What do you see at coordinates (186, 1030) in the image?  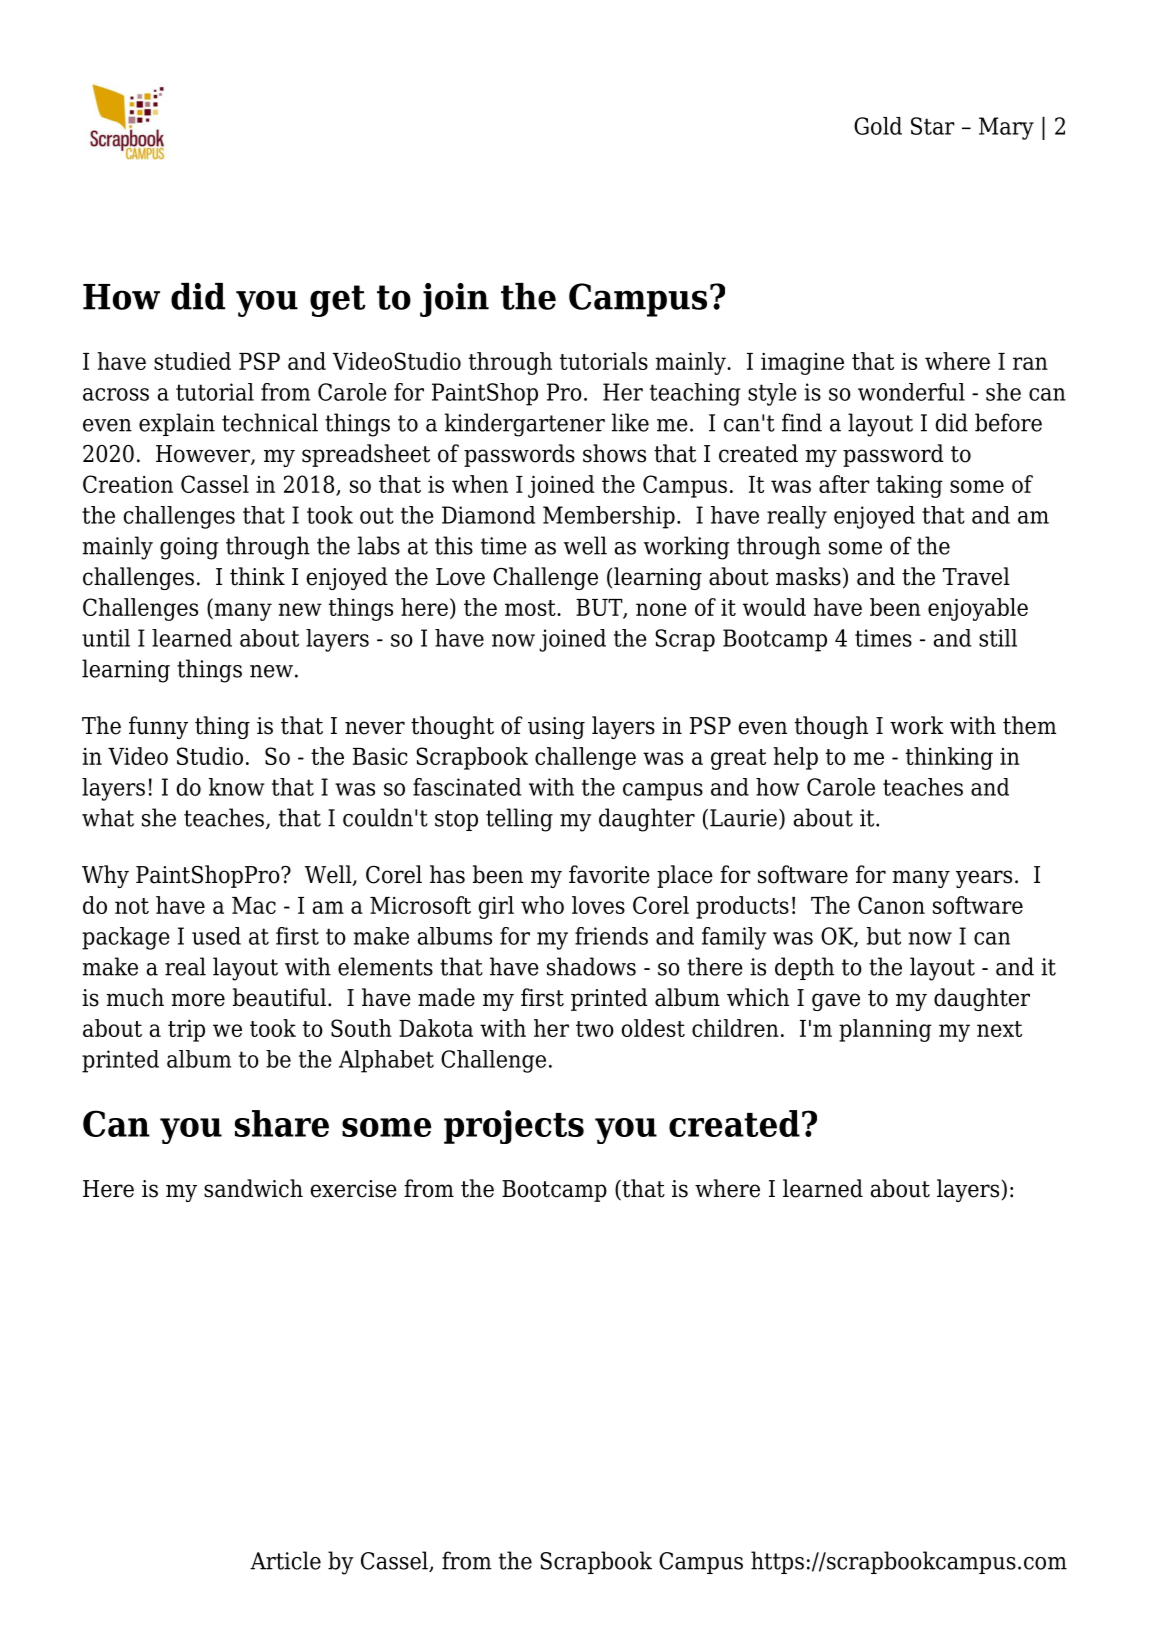 I see `trip` at bounding box center [186, 1030].
